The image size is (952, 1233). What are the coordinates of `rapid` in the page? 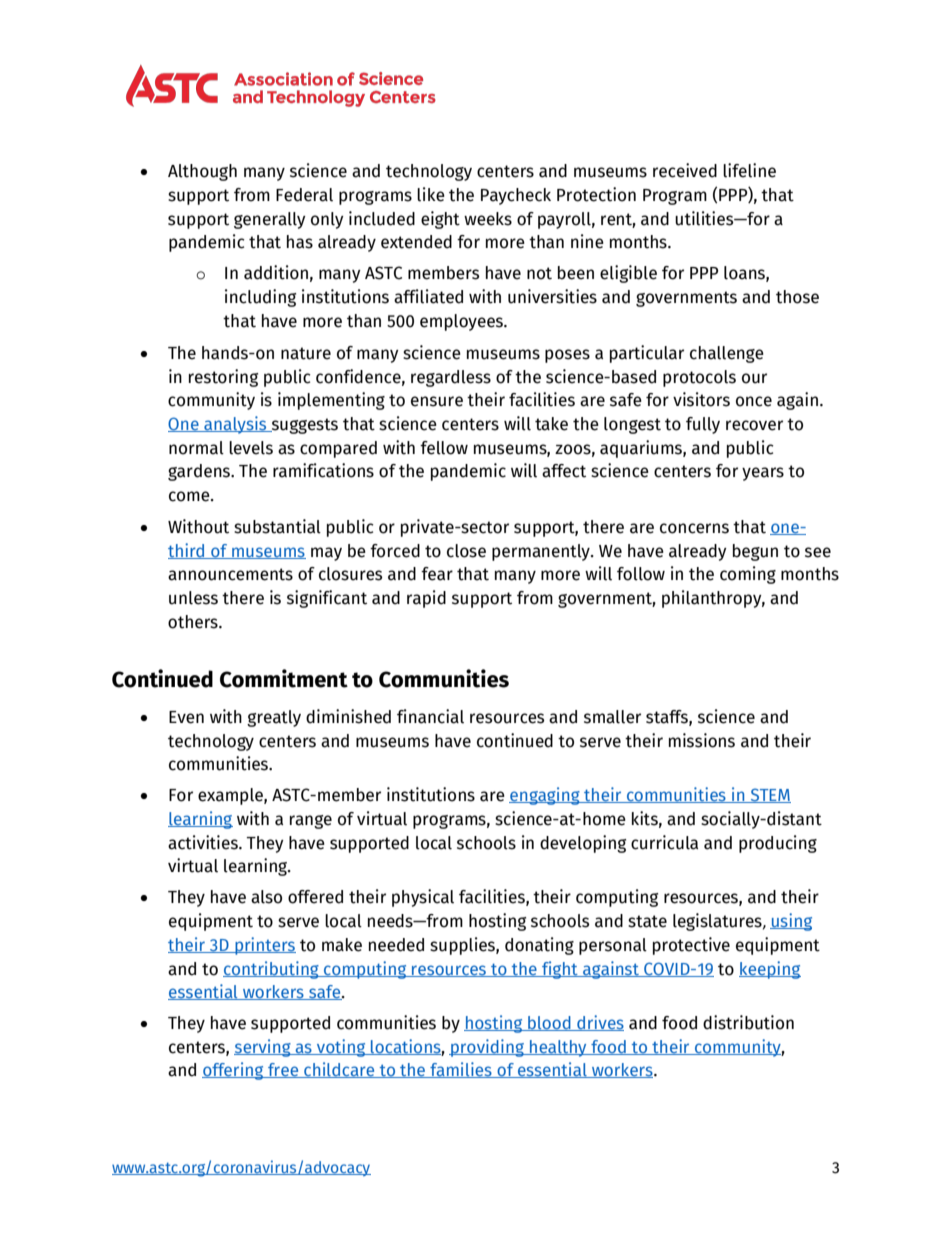 It's located at (426, 599).
